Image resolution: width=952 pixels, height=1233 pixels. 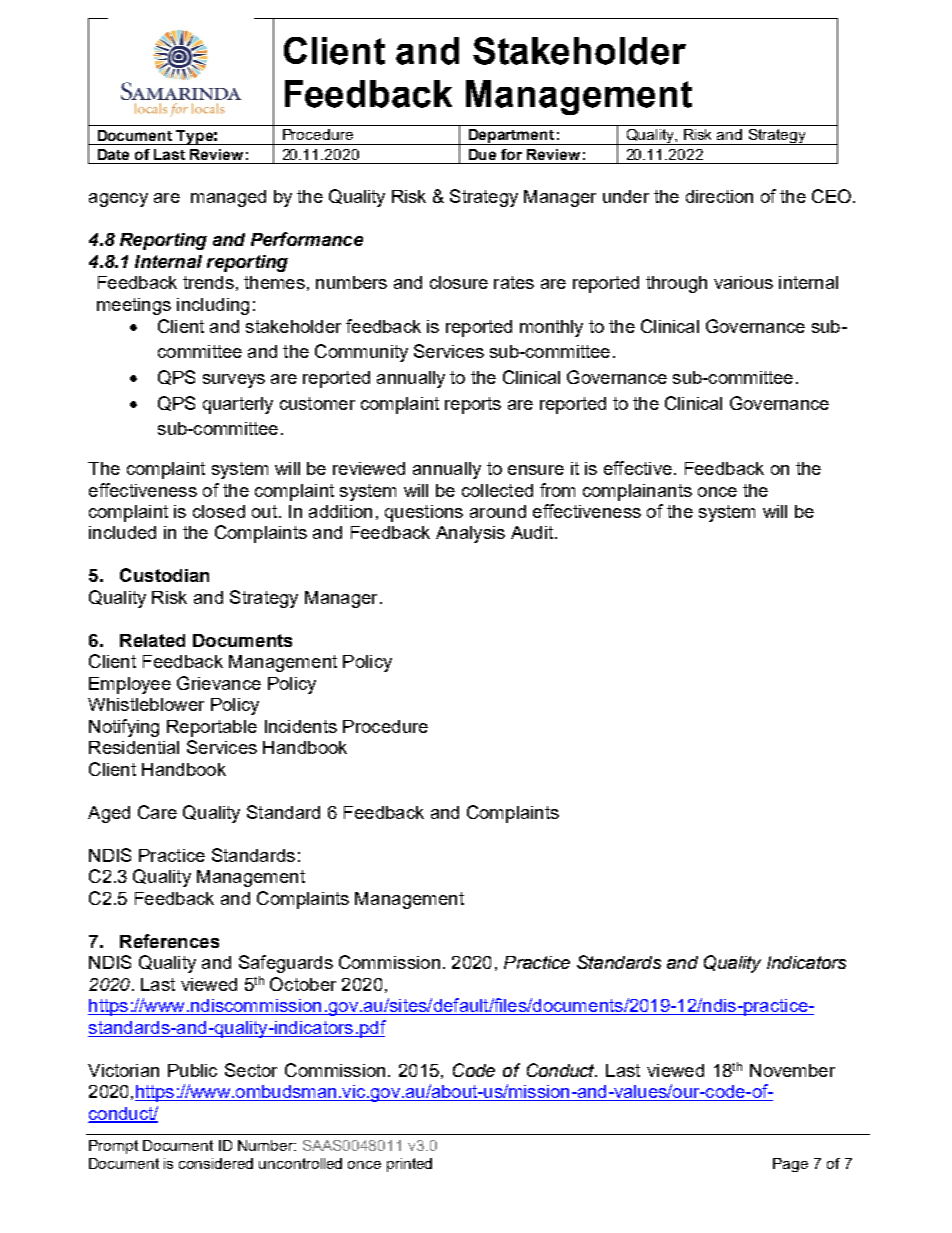 I want to click on direction, so click(x=719, y=196).
